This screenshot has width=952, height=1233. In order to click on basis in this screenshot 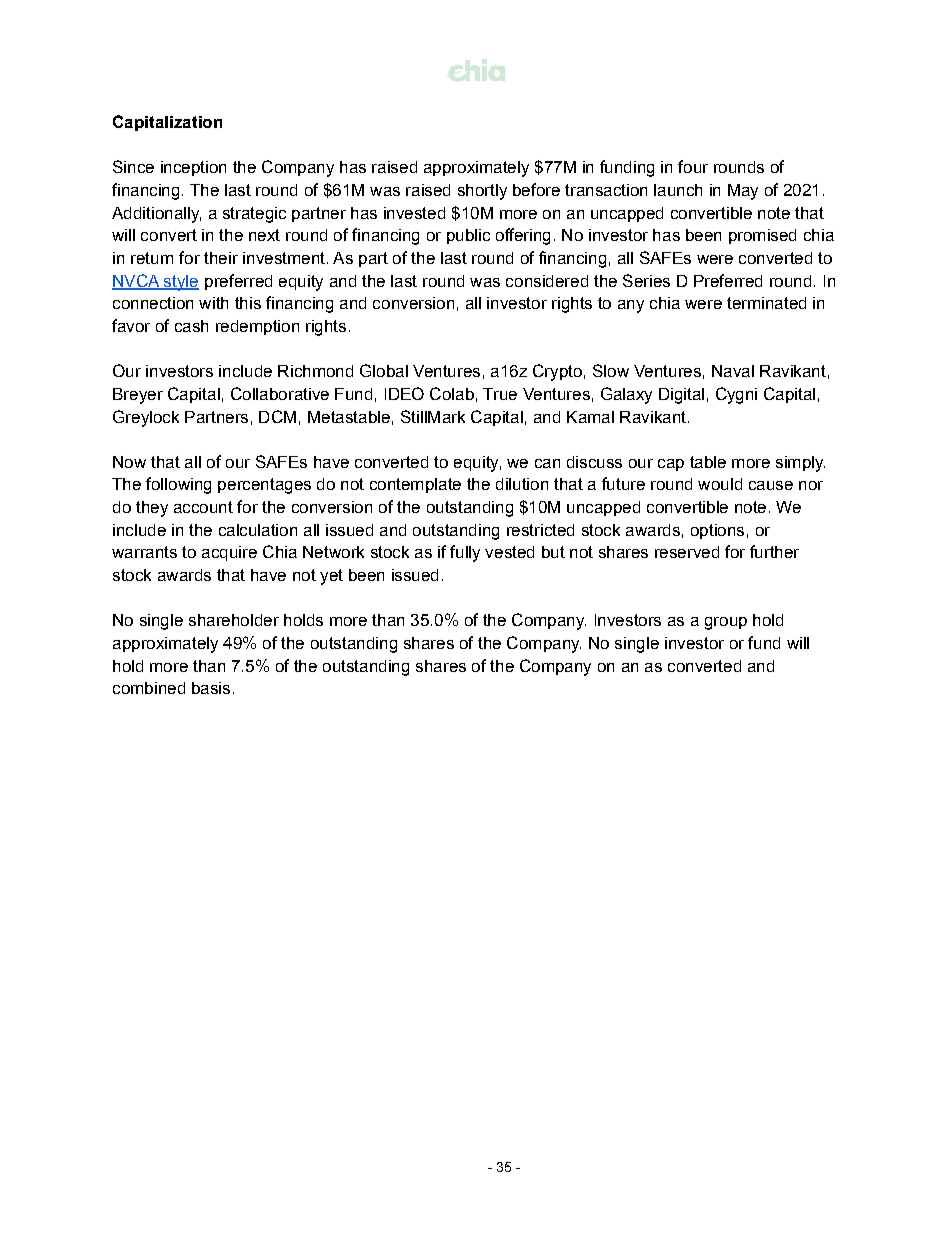, I will do `click(211, 688)`.
